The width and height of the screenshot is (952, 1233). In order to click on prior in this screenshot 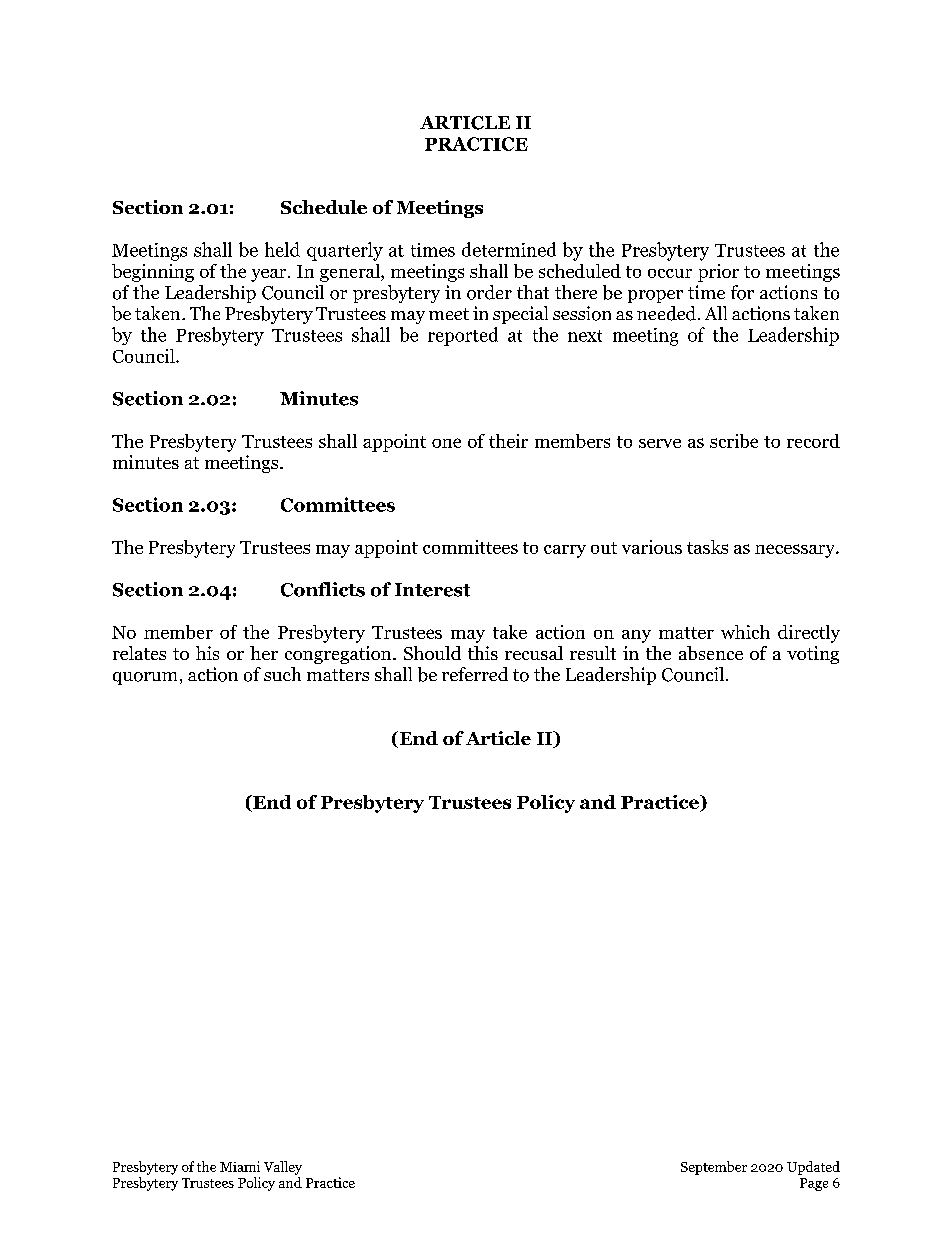, I will do `click(718, 273)`.
